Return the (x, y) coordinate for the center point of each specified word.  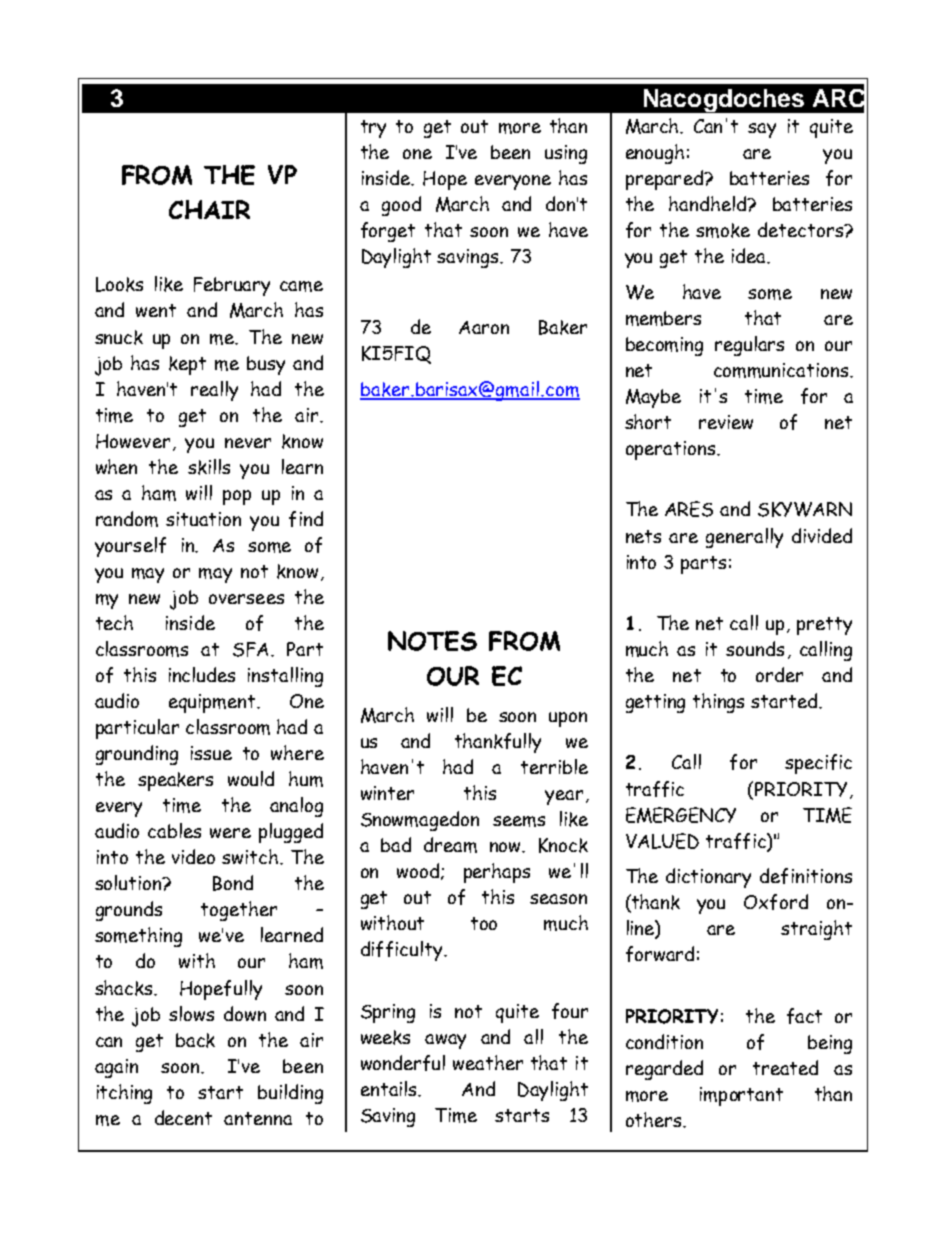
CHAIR (209, 209)
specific (818, 764)
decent (183, 1117)
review (726, 422)
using (566, 154)
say (762, 130)
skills (209, 467)
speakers (175, 781)
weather (488, 1062)
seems (519, 821)
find (306, 519)
